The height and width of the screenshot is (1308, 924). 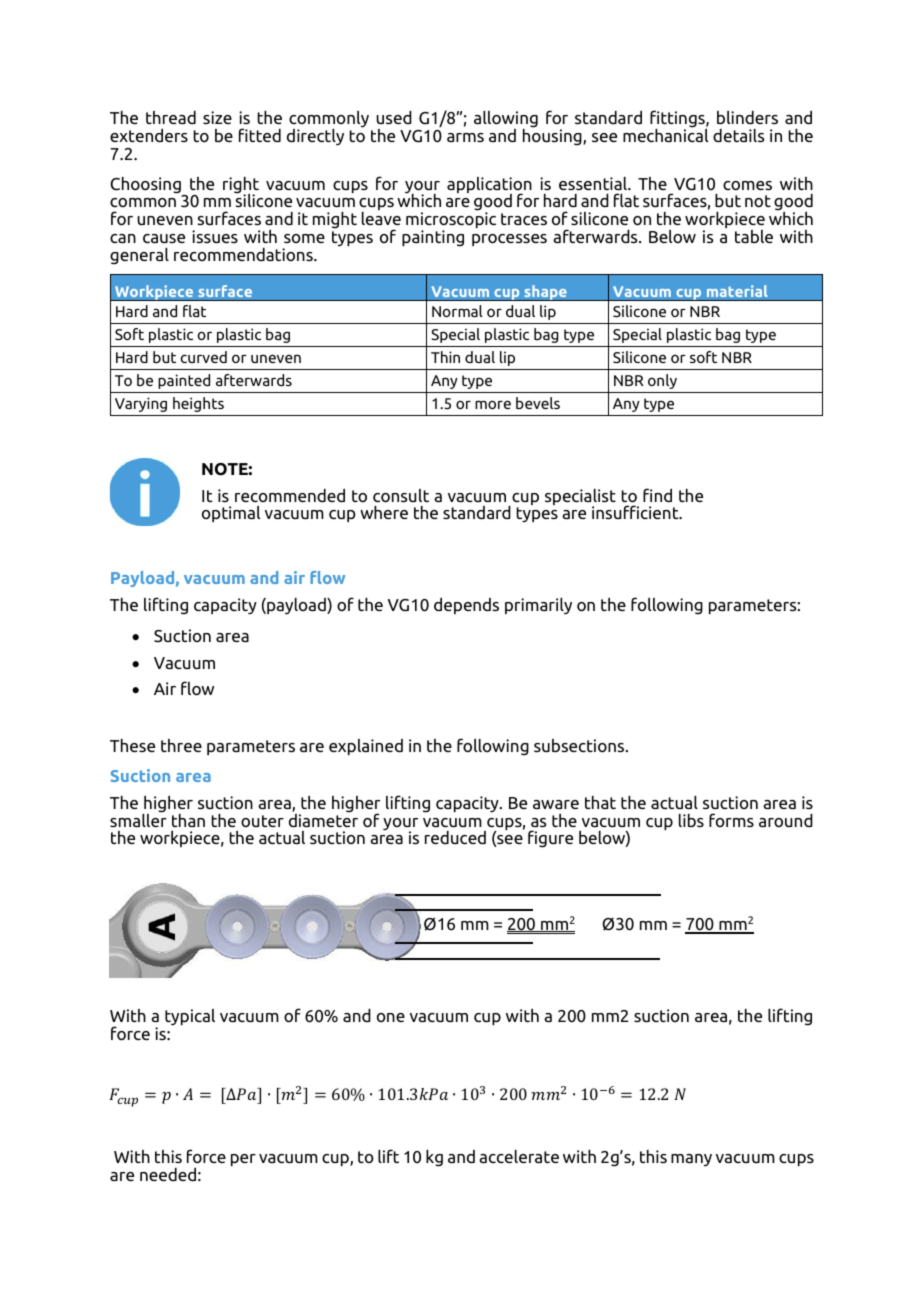 What do you see at coordinates (243, 1160) in the screenshot?
I see `per` at bounding box center [243, 1160].
